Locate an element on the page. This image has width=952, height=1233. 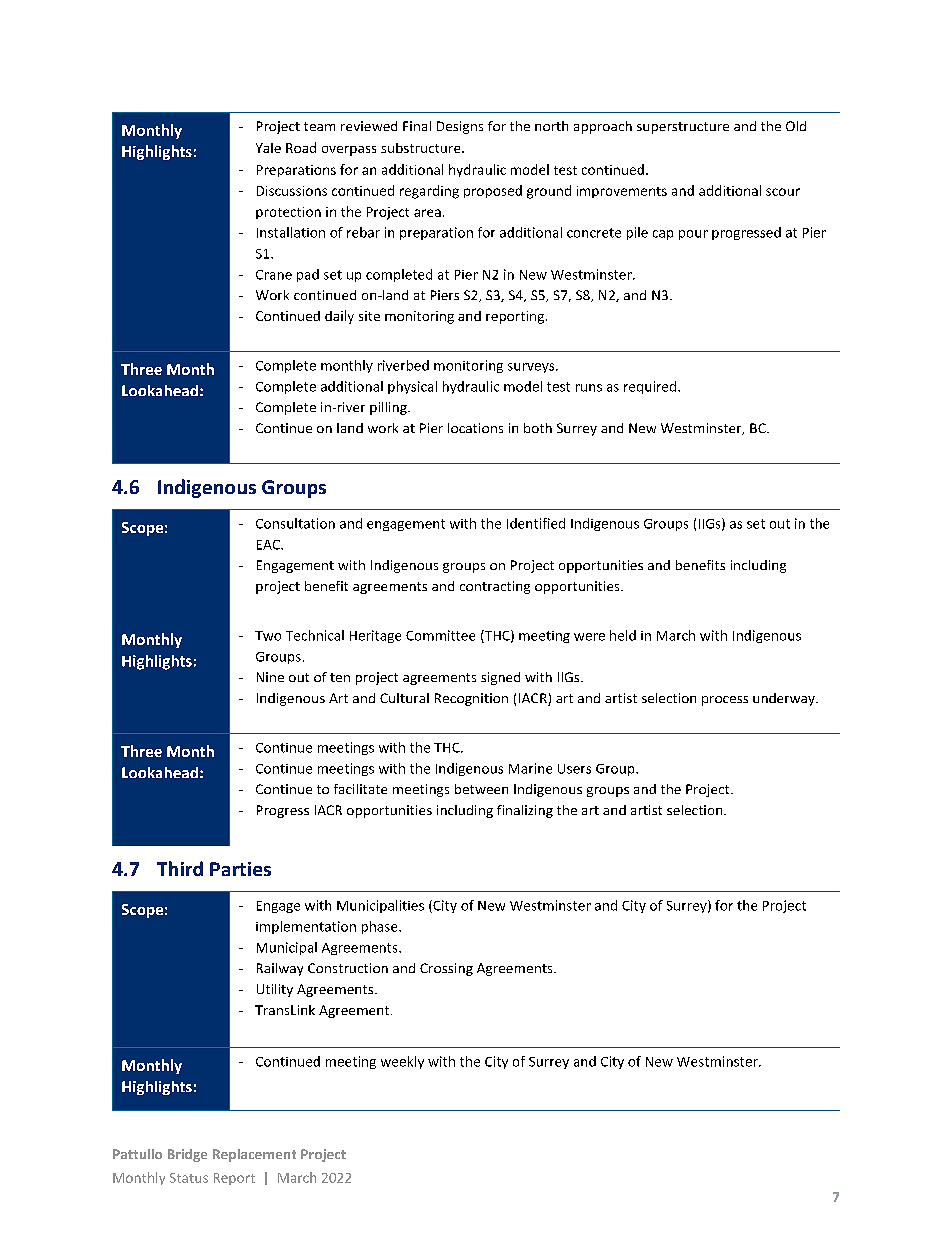
Identified is located at coordinates (536, 523).
